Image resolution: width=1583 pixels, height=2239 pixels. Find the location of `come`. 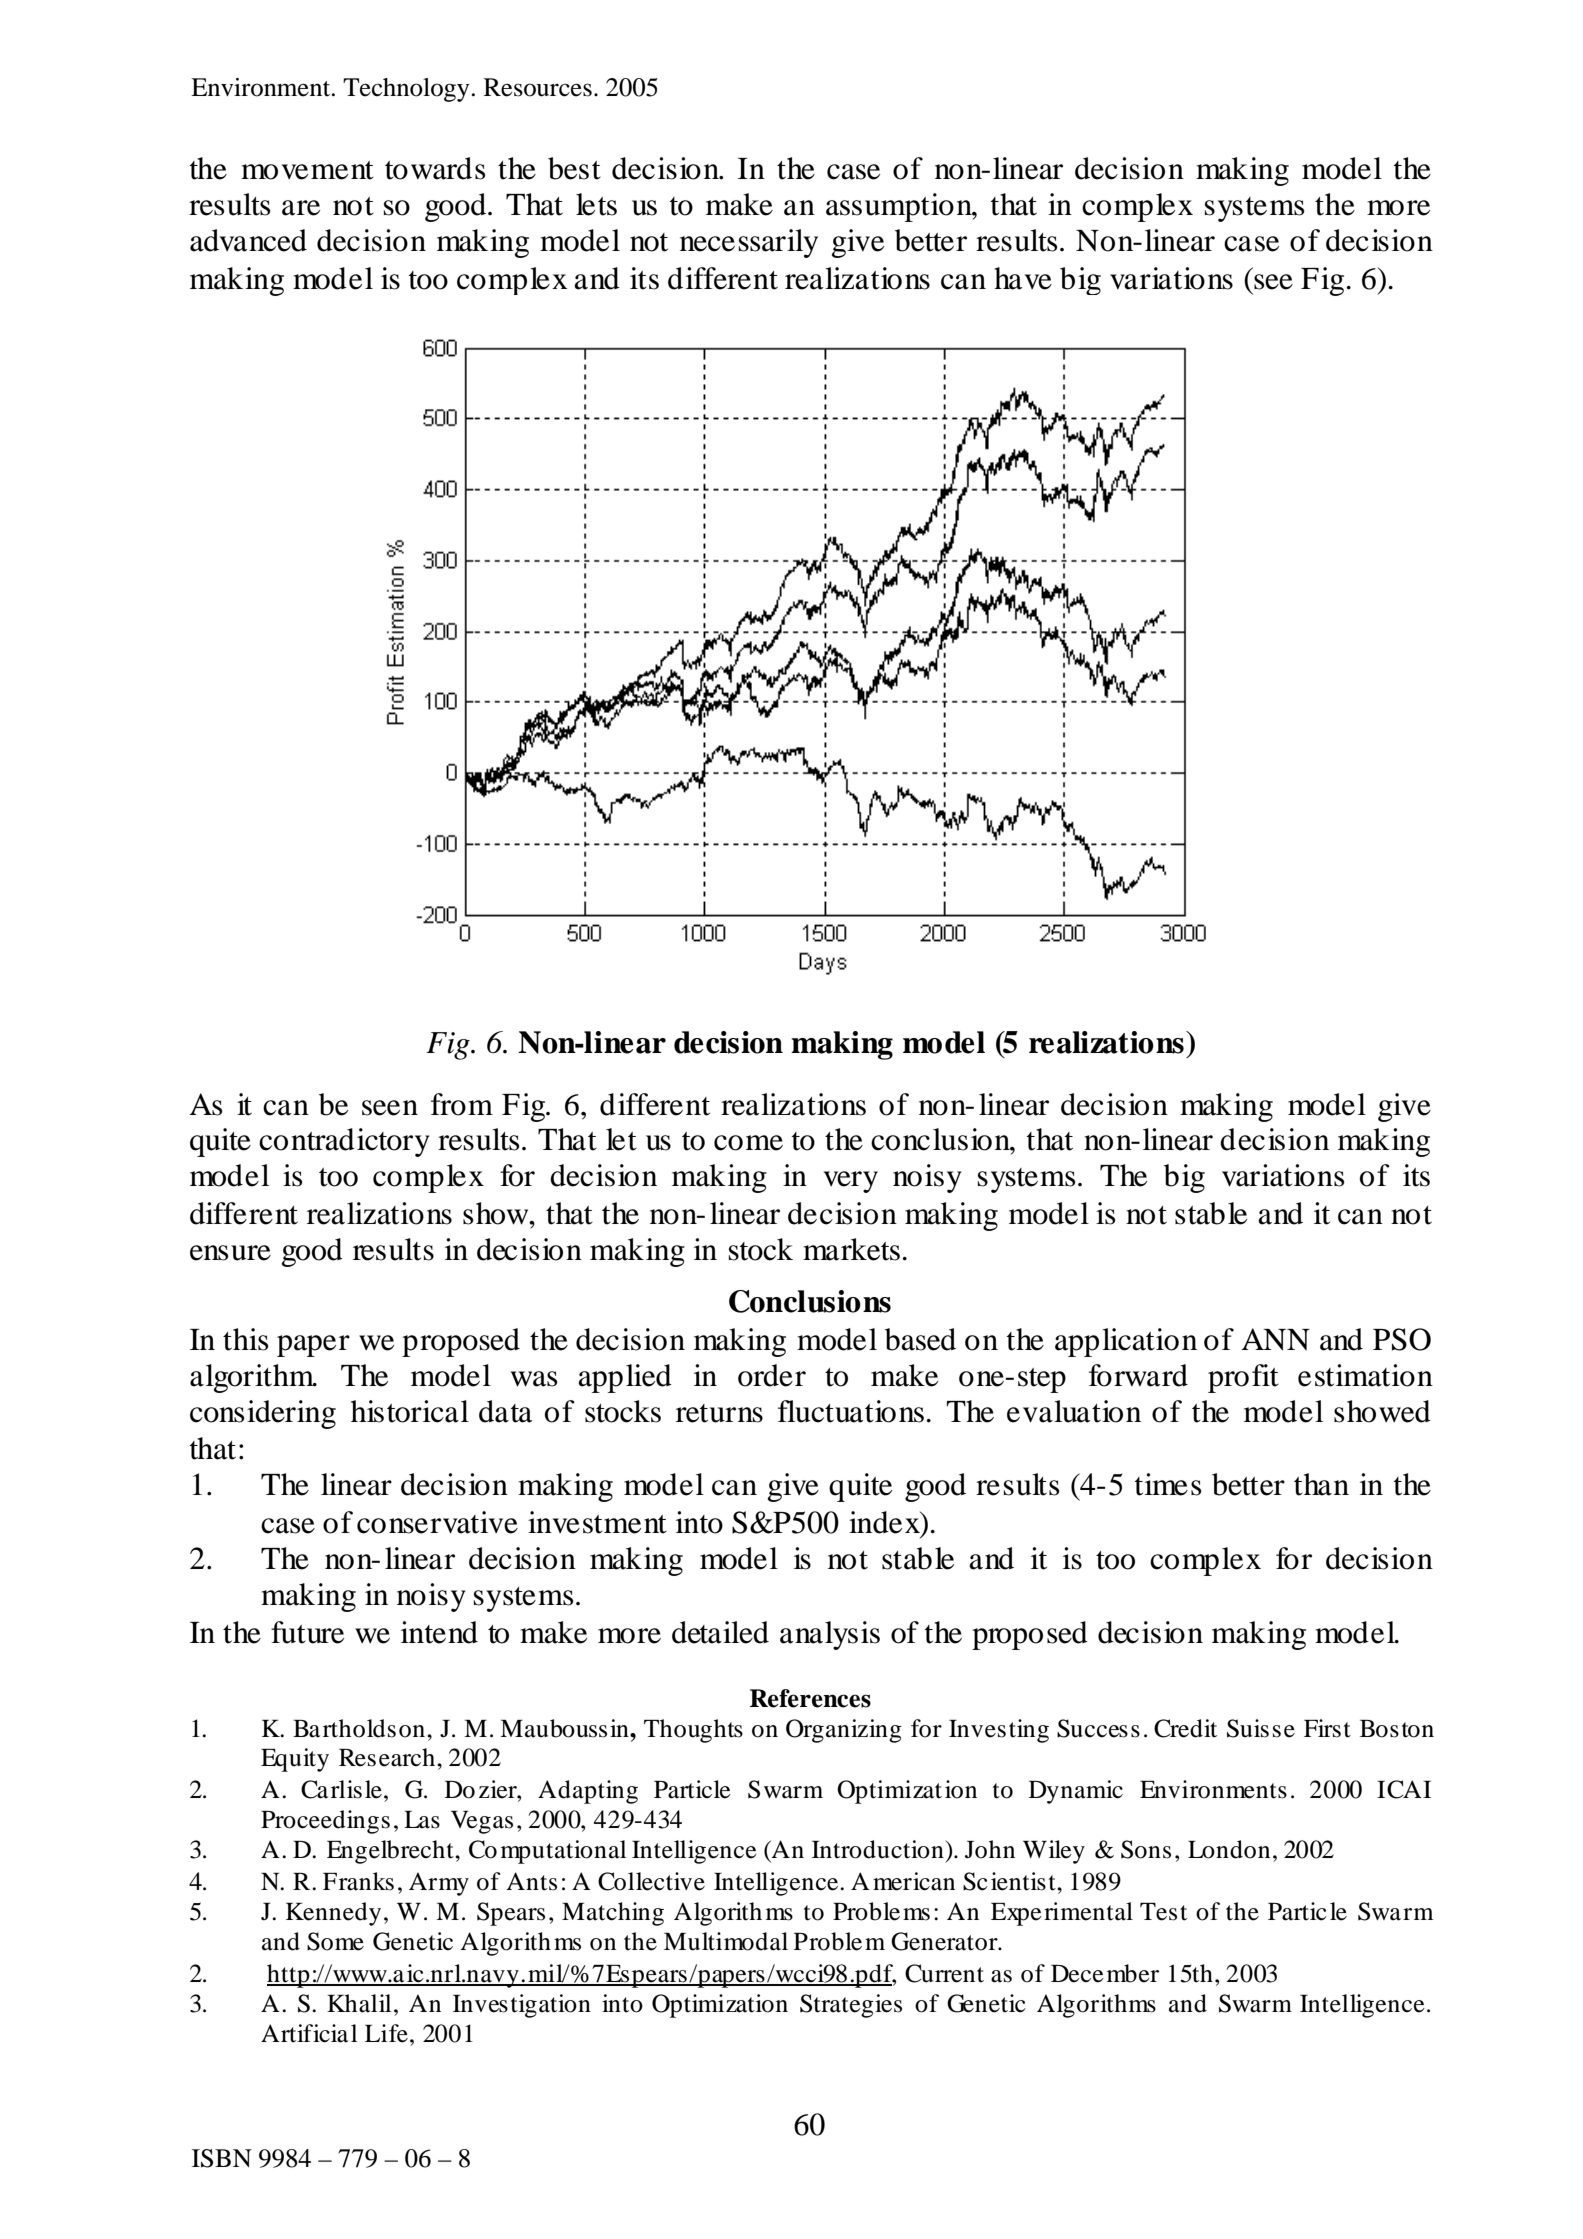

come is located at coordinates (748, 1143).
